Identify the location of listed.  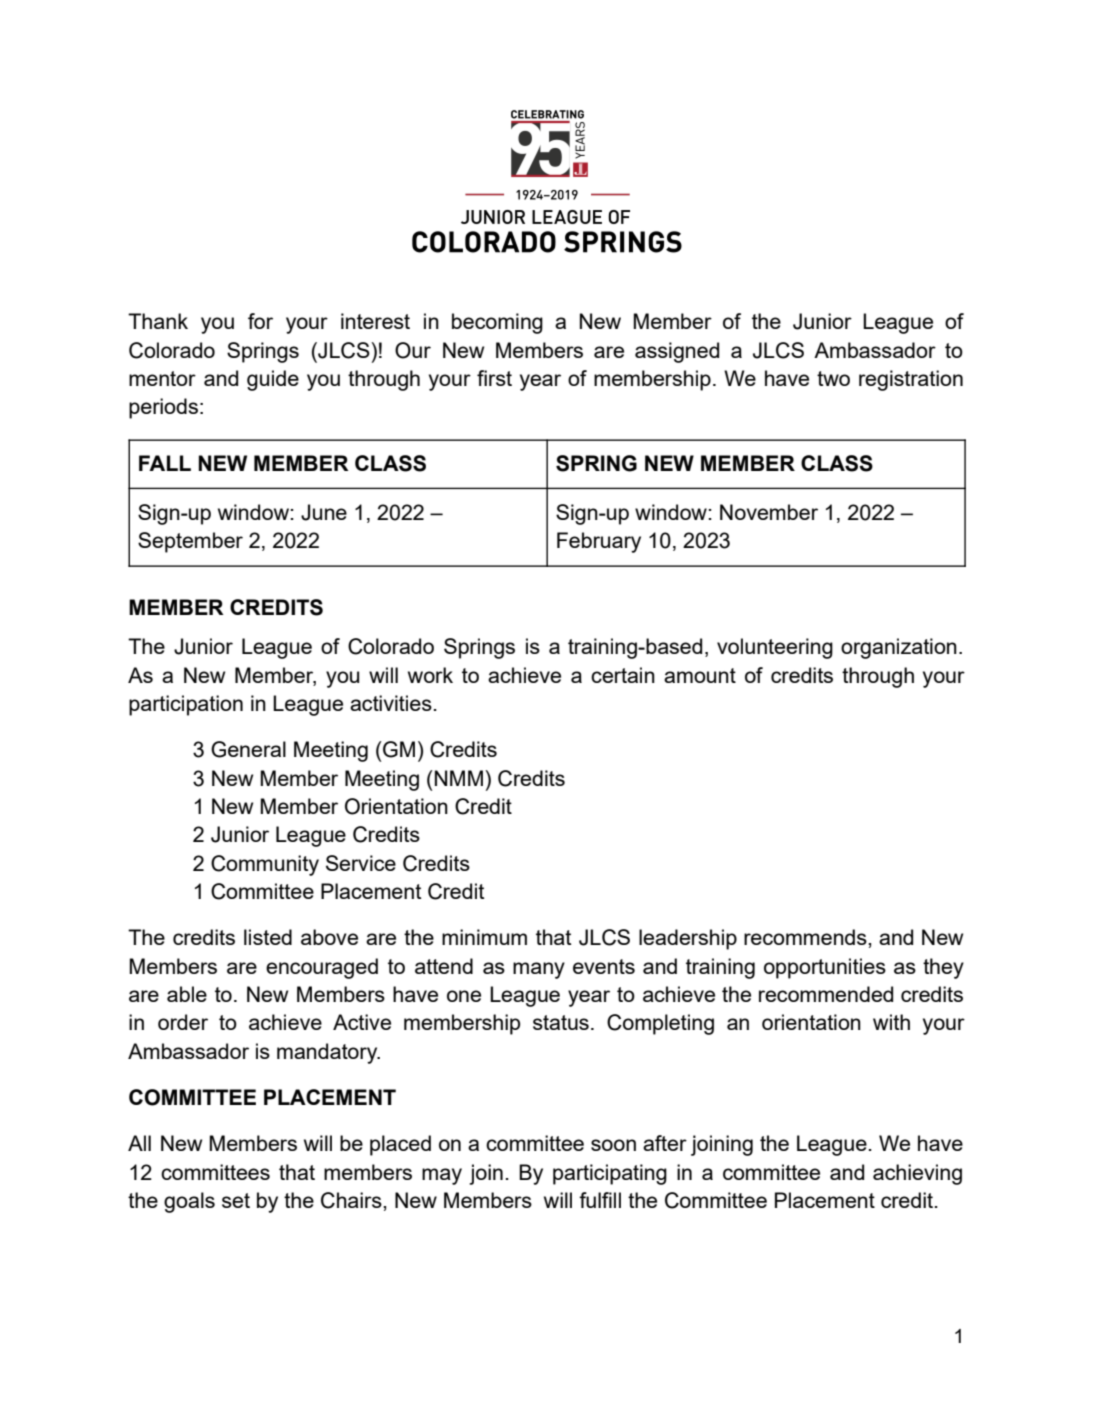
(268, 937).
